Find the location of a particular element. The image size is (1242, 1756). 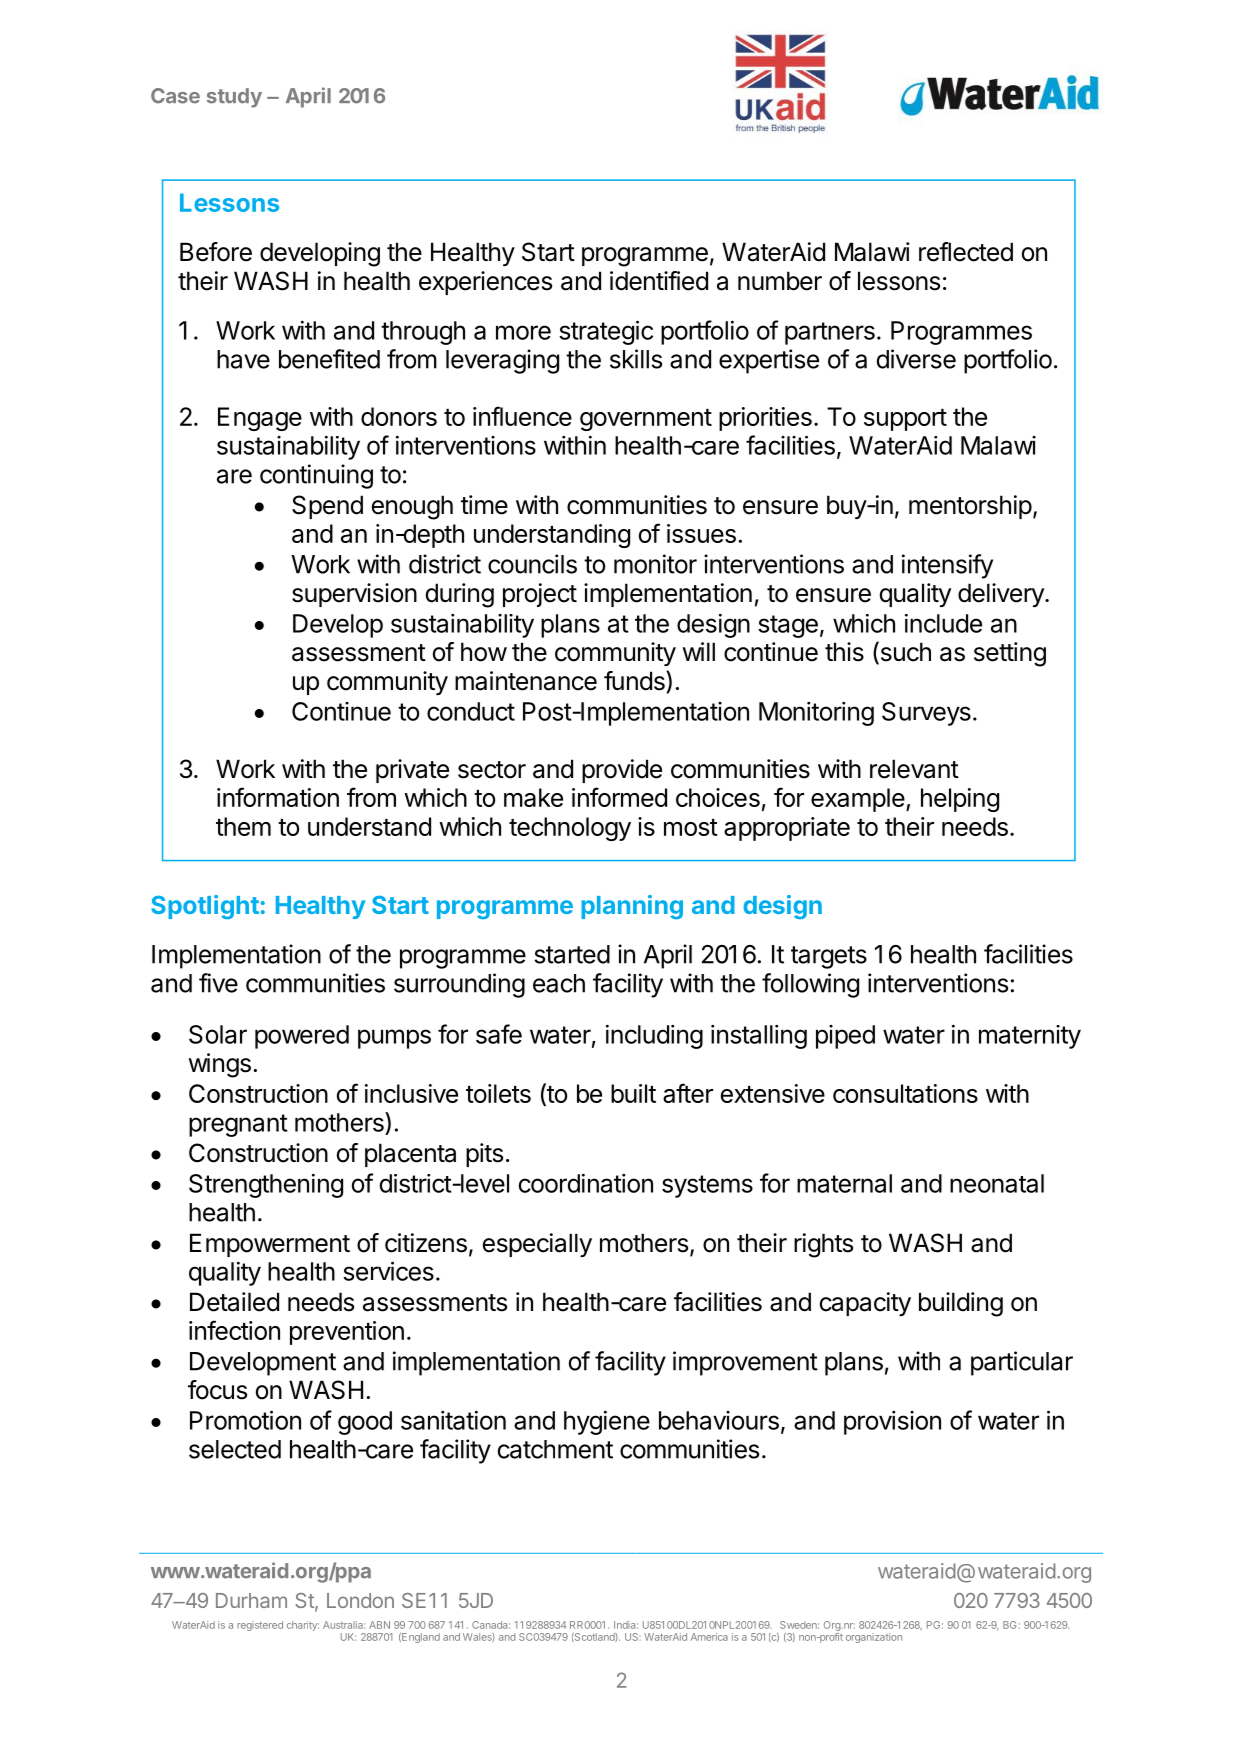

organization is located at coordinates (874, 1638).
